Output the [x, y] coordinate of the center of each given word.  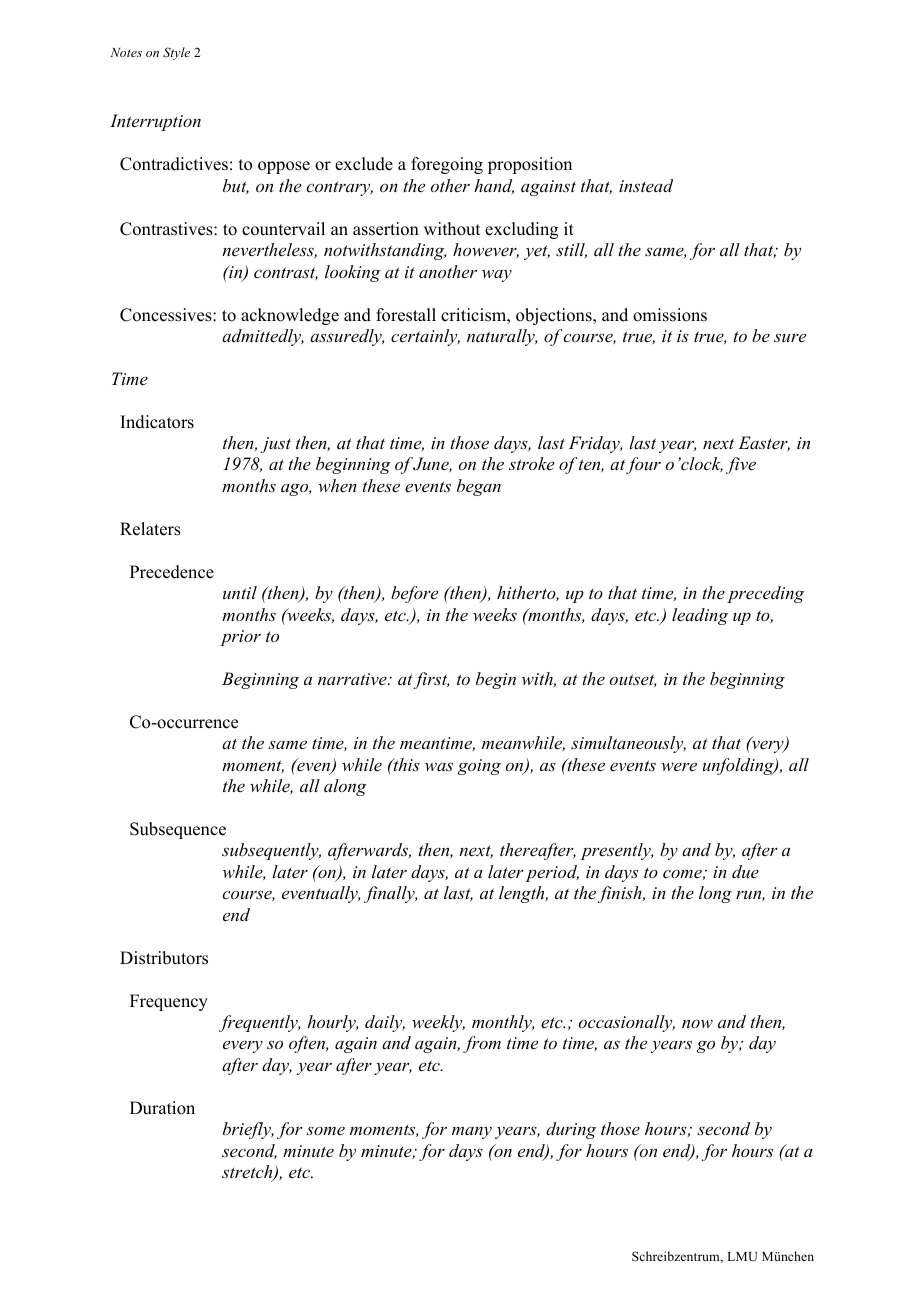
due [745, 871]
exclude [364, 164]
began [479, 487]
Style [176, 53]
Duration [162, 1108]
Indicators [157, 422]
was [439, 766]
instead [646, 185]
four [643, 465]
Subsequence [178, 830]
